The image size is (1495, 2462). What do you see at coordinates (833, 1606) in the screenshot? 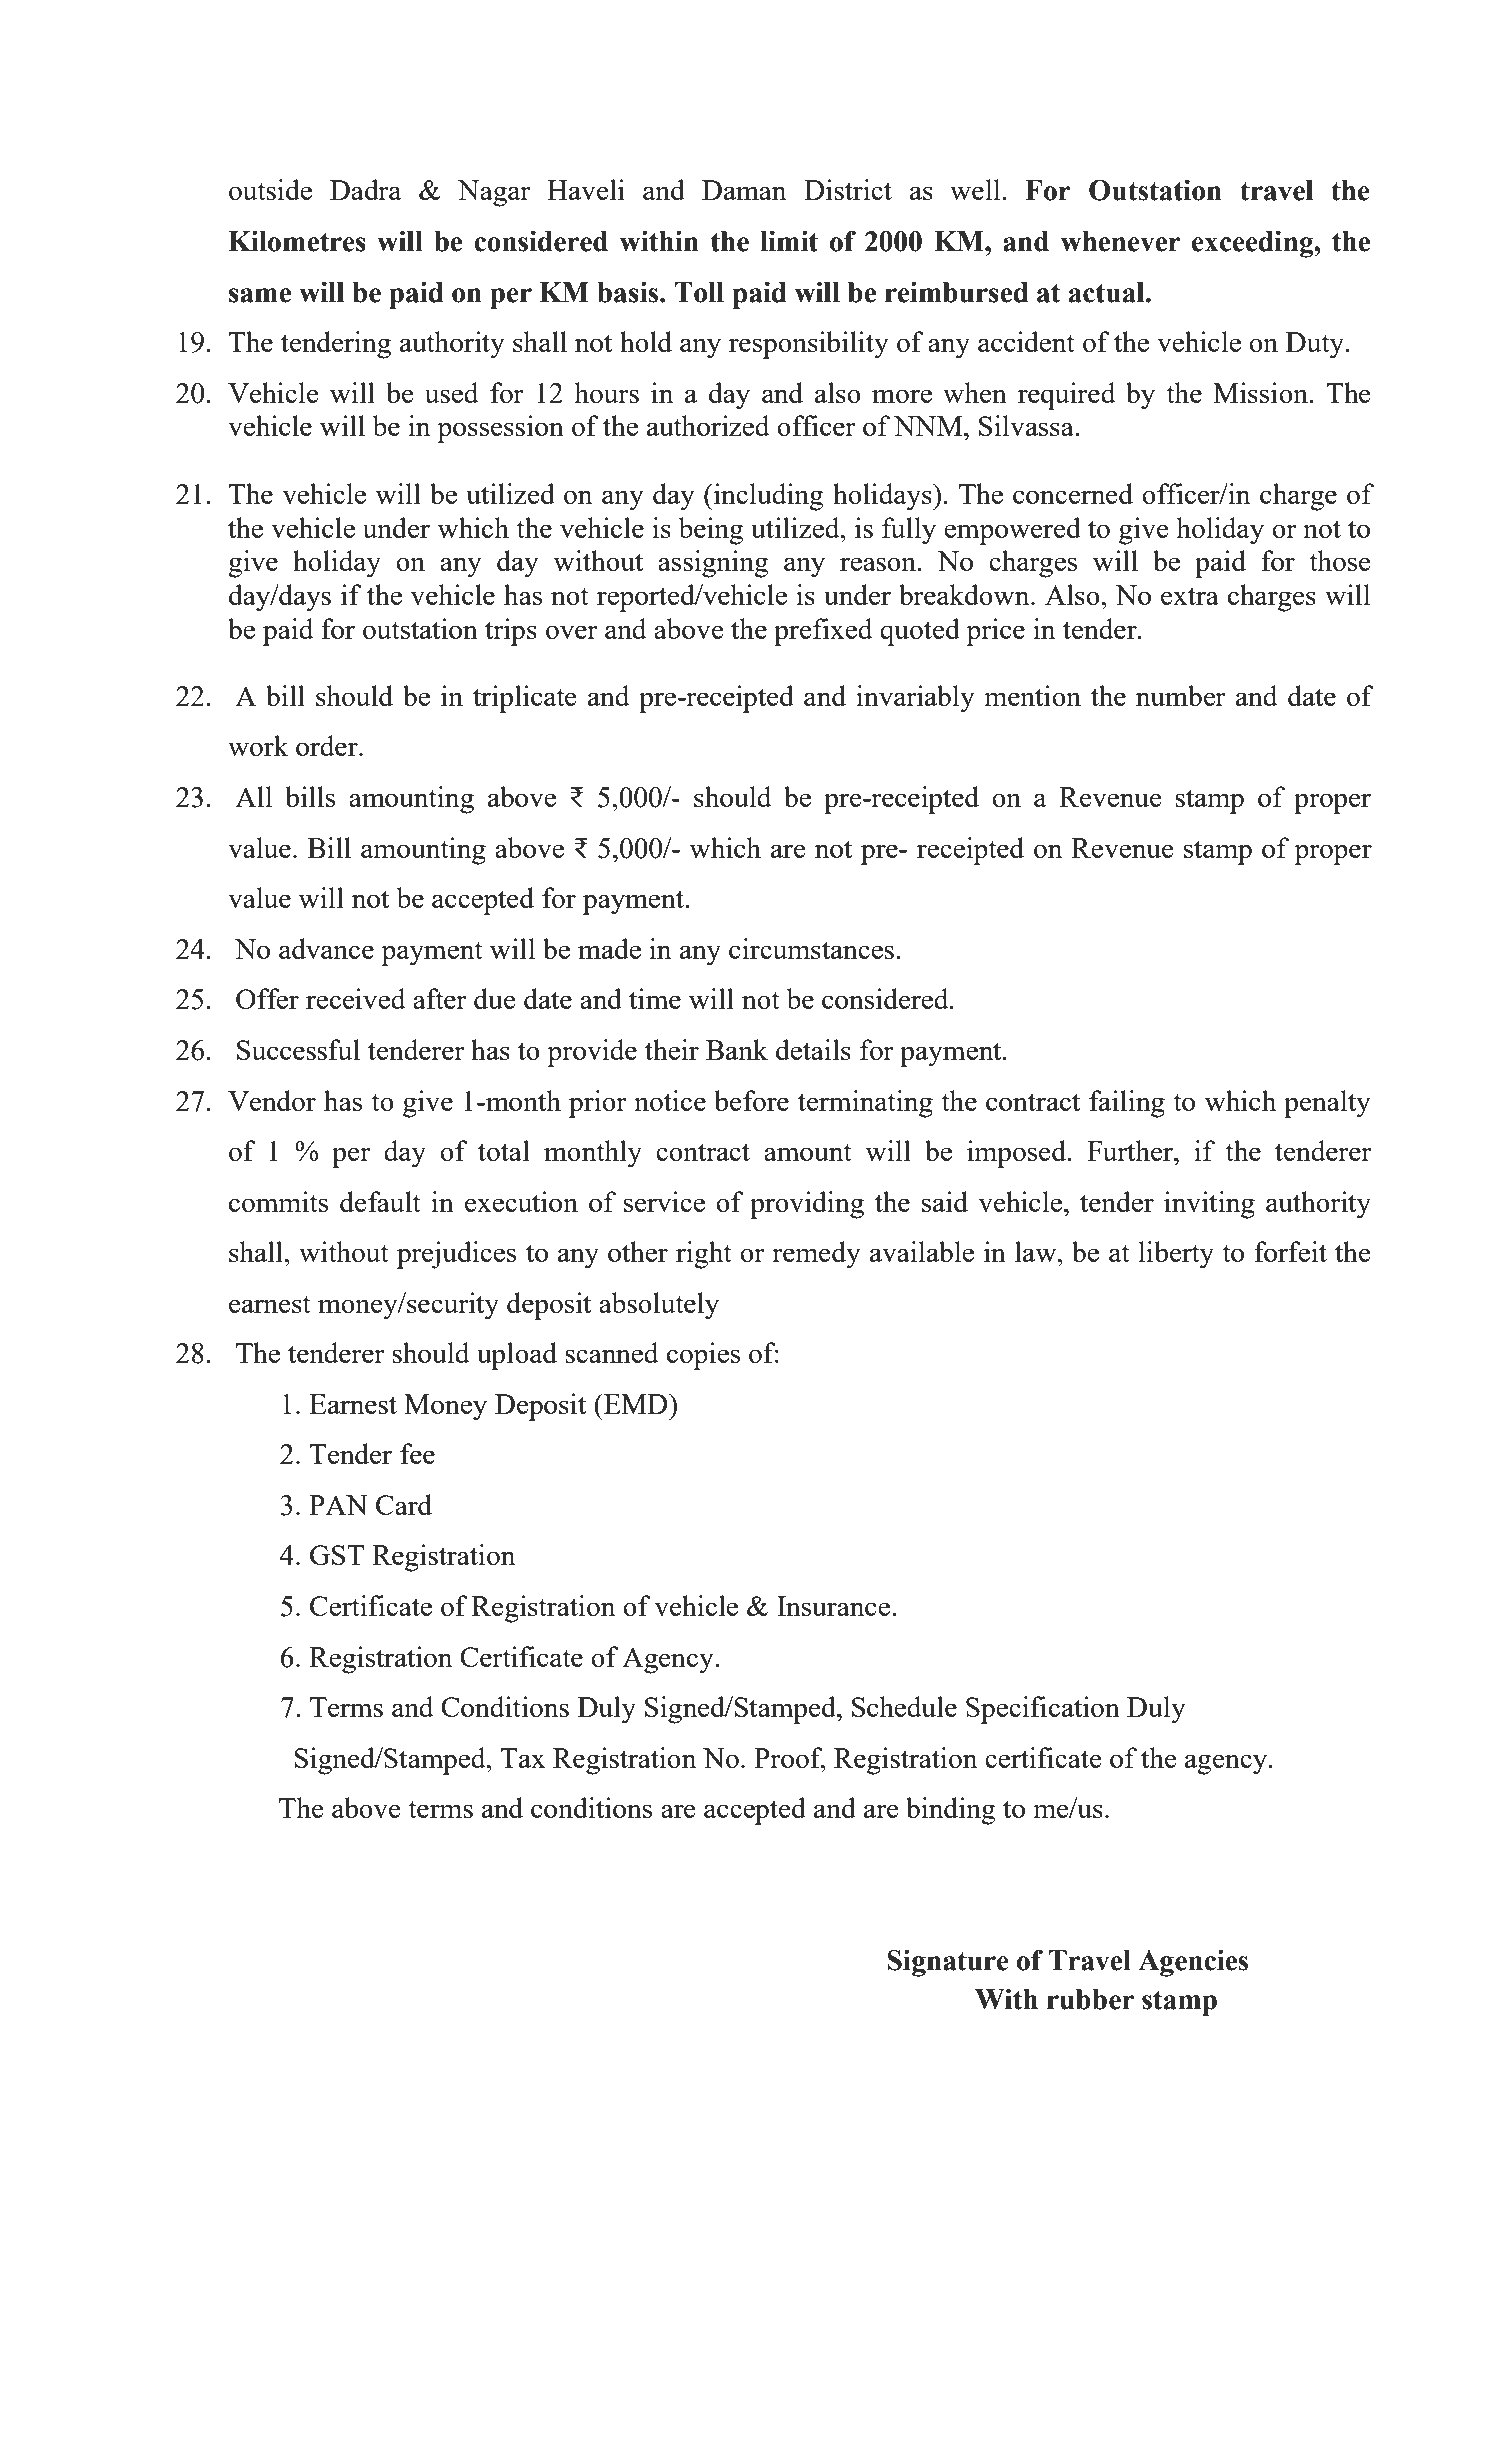
I see `Insurance` at bounding box center [833, 1606].
